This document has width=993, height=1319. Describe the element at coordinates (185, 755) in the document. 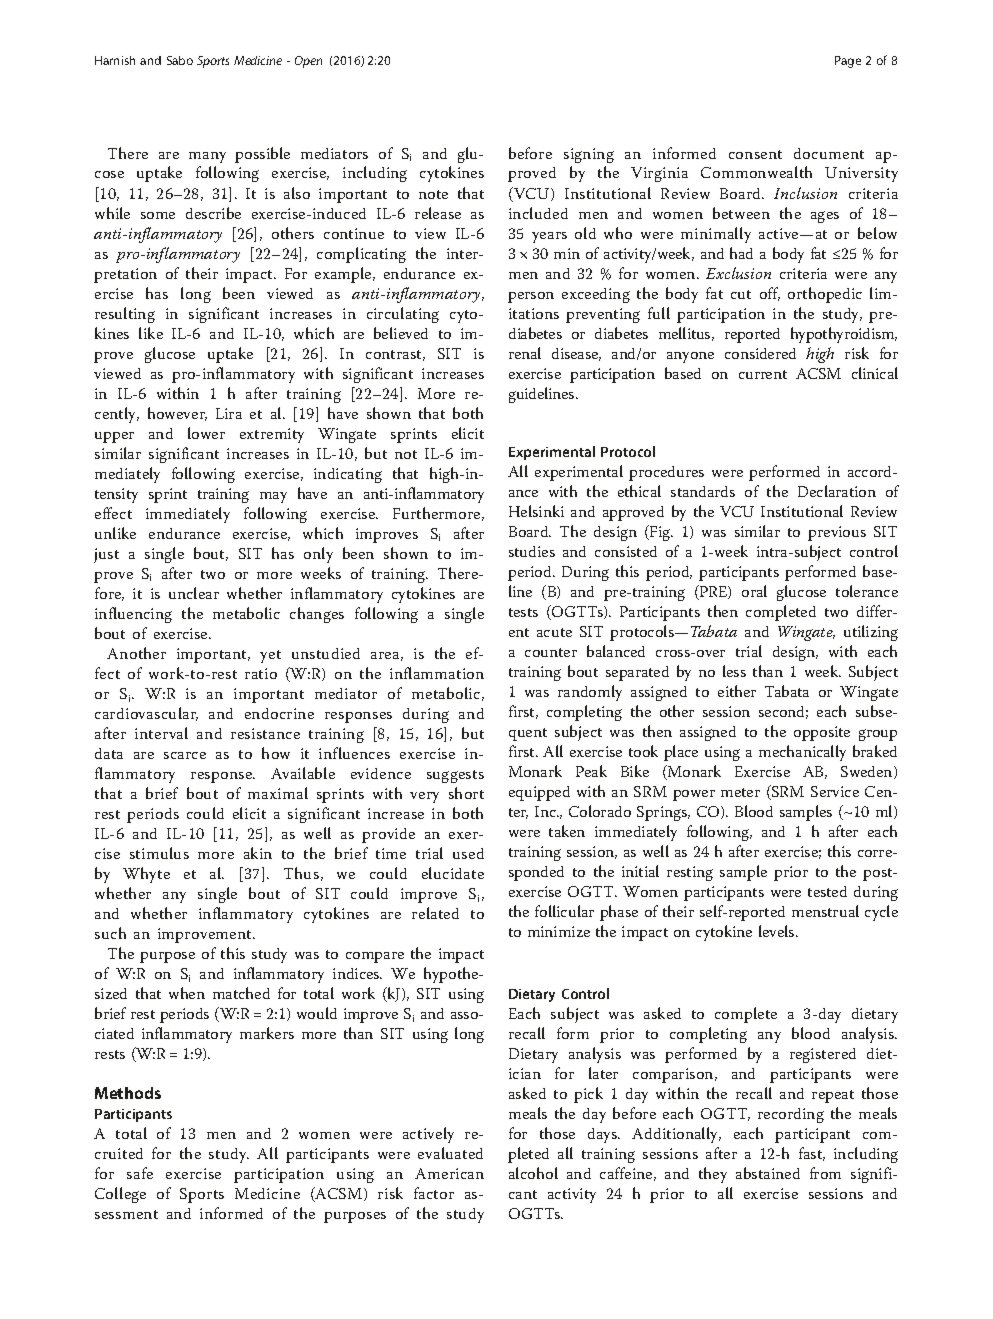

I see `scarce` at that location.
